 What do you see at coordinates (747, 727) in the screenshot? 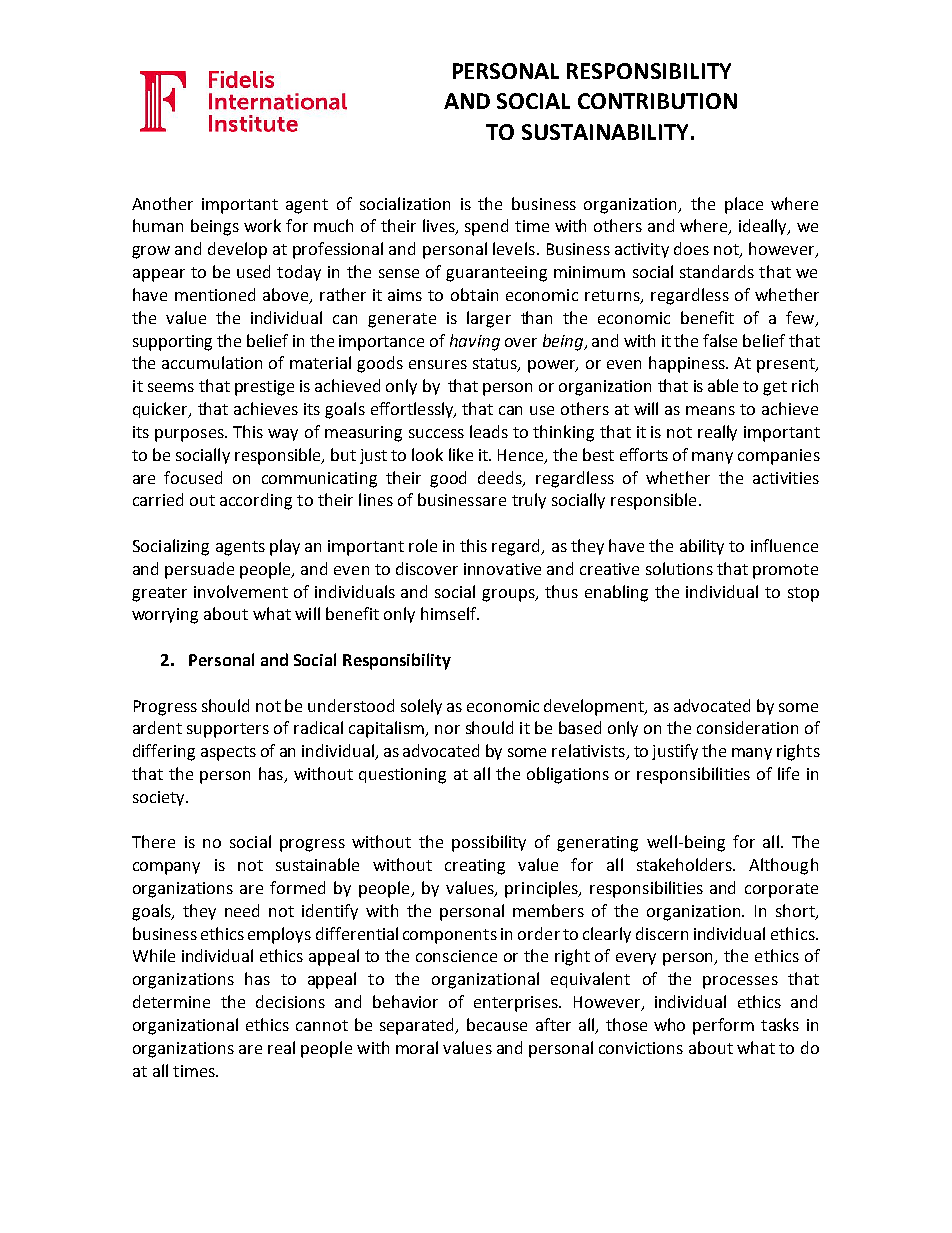
I see `consideration` at bounding box center [747, 727].
